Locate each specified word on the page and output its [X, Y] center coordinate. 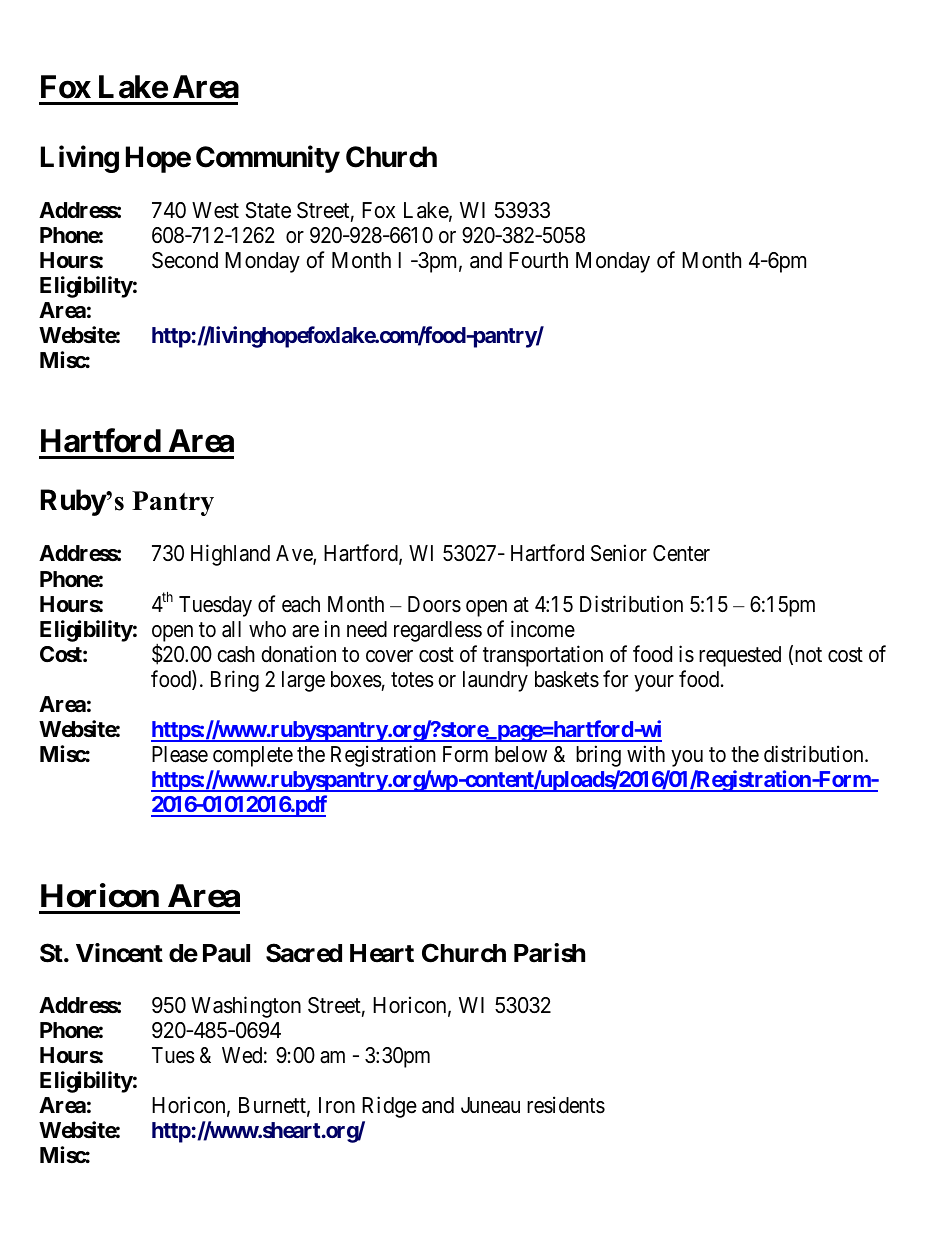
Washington [246, 1007]
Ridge [389, 1107]
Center [681, 553]
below [521, 754]
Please [180, 754]
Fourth [538, 260]
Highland [230, 555]
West [215, 210]
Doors [434, 604]
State [268, 210]
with [646, 753]
